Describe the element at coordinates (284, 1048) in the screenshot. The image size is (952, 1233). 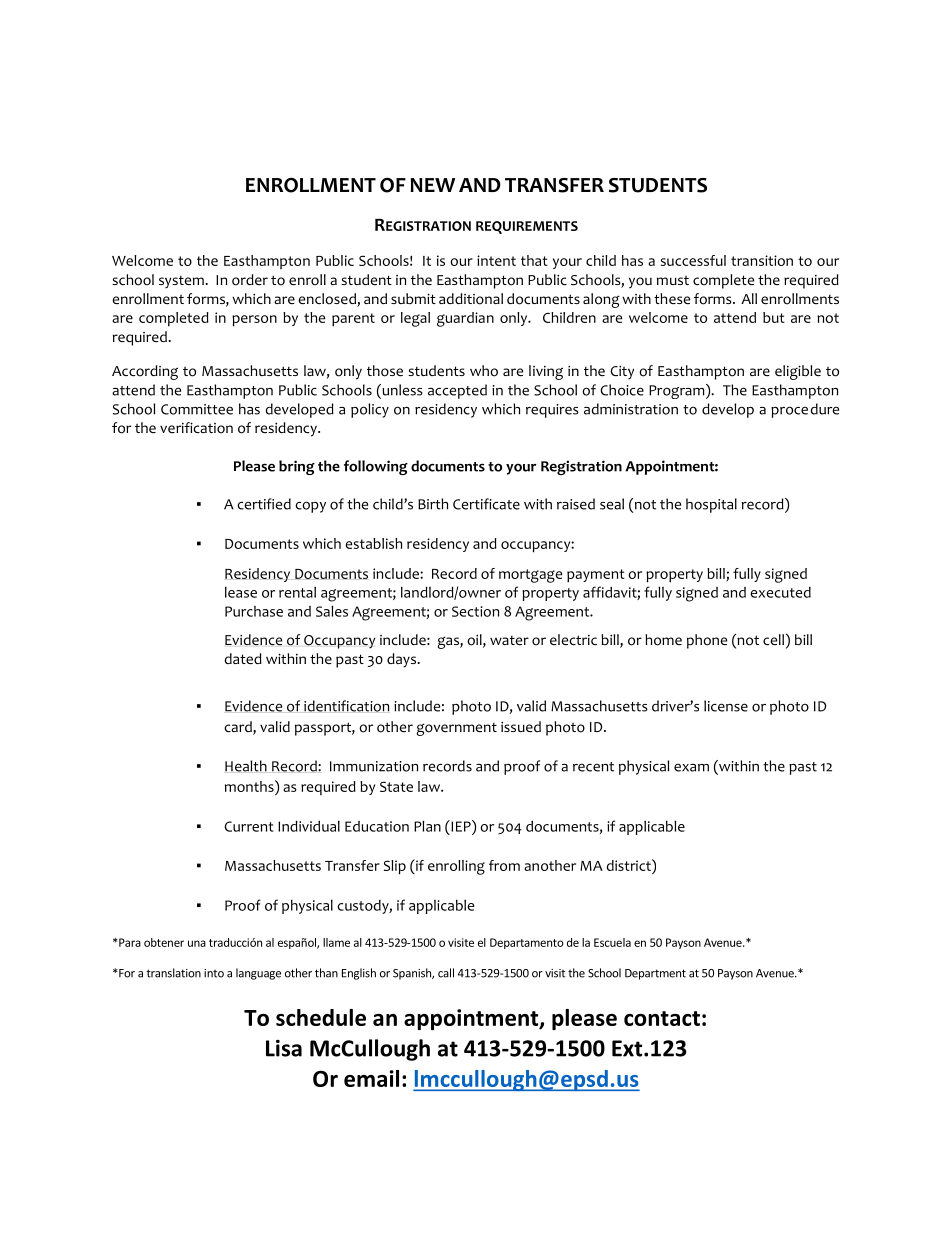
I see `Lisa` at that location.
